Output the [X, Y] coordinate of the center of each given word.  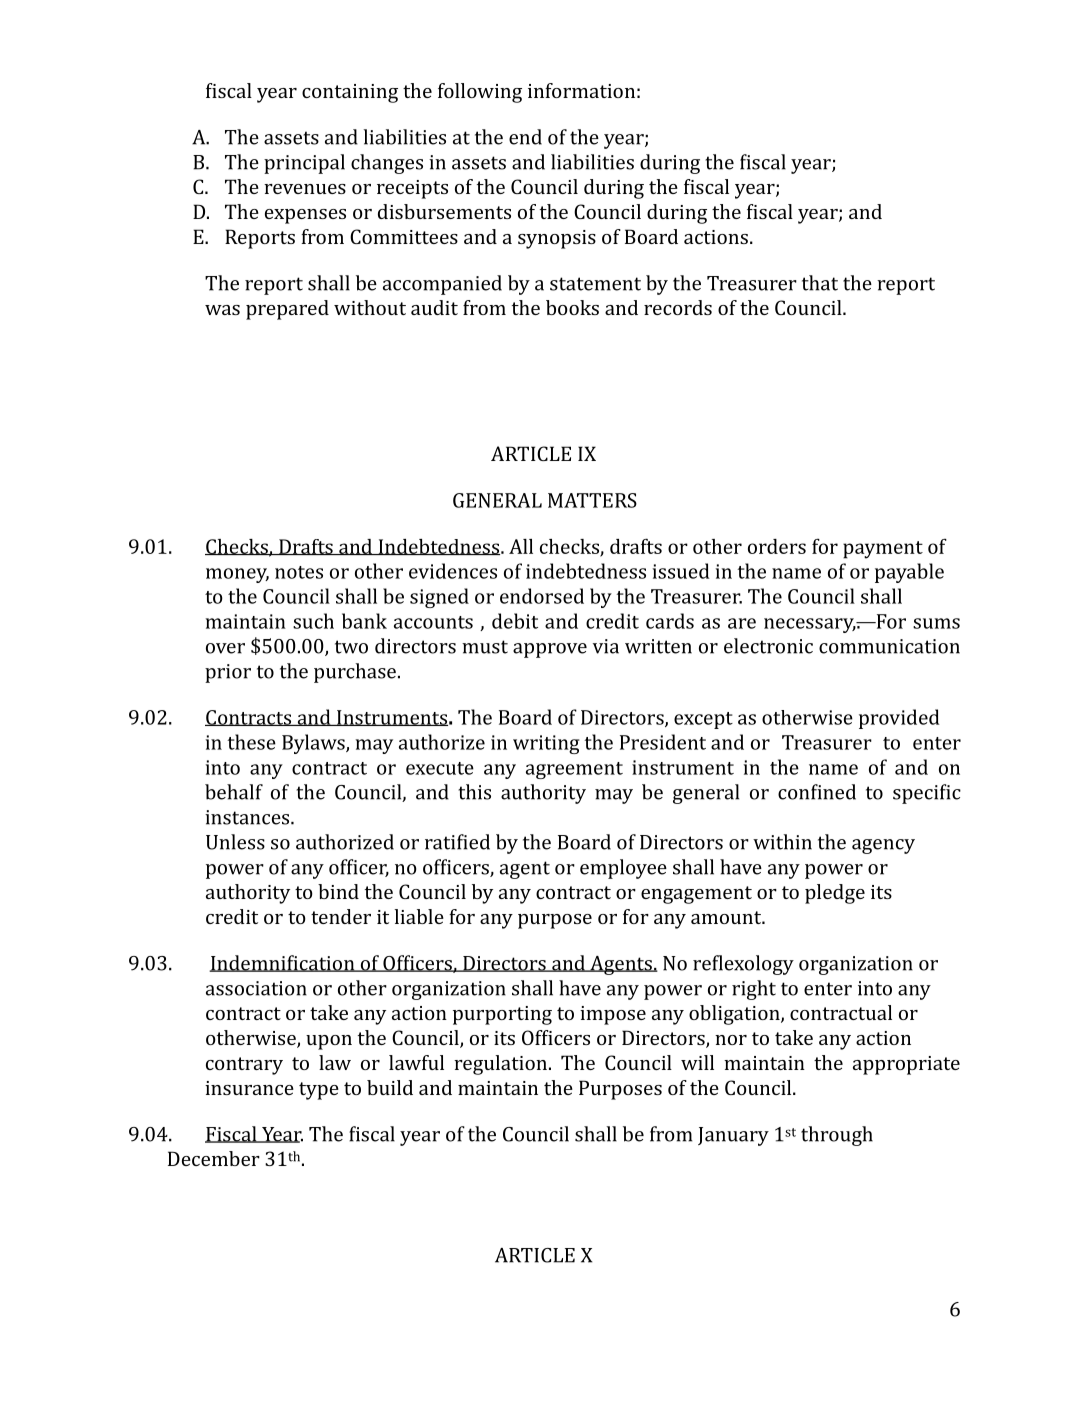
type [319, 1091]
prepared [287, 310]
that [820, 283]
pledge [835, 894]
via [606, 646]
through [837, 1136]
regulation [500, 1065]
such [313, 621]
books [572, 307]
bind [338, 891]
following [480, 93]
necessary [810, 625]
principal [304, 164]
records [678, 307]
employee [623, 869]
